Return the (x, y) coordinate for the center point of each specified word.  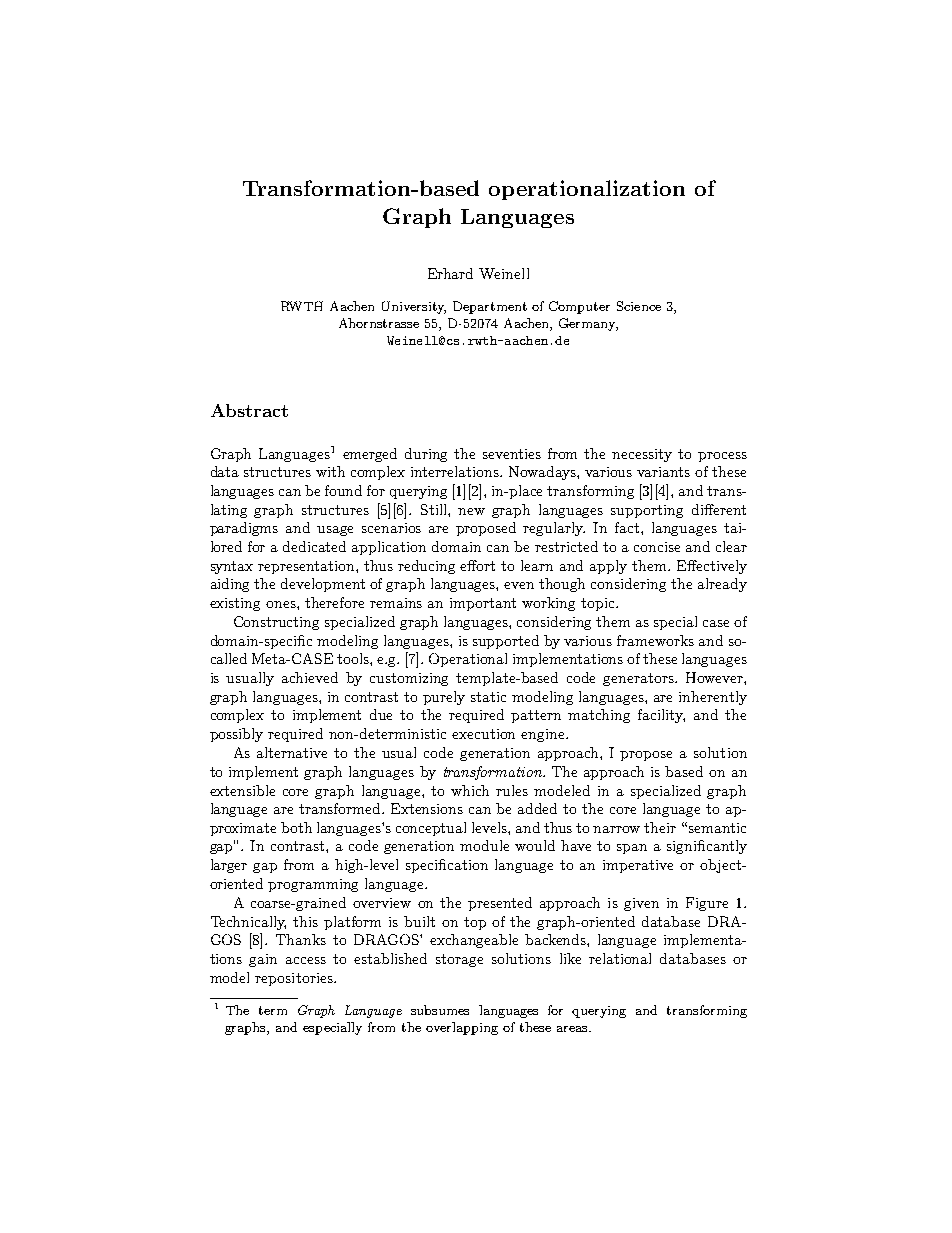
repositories (295, 979)
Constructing (276, 623)
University (414, 307)
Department (490, 307)
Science (639, 306)
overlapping (462, 1028)
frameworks (655, 640)
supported (506, 642)
